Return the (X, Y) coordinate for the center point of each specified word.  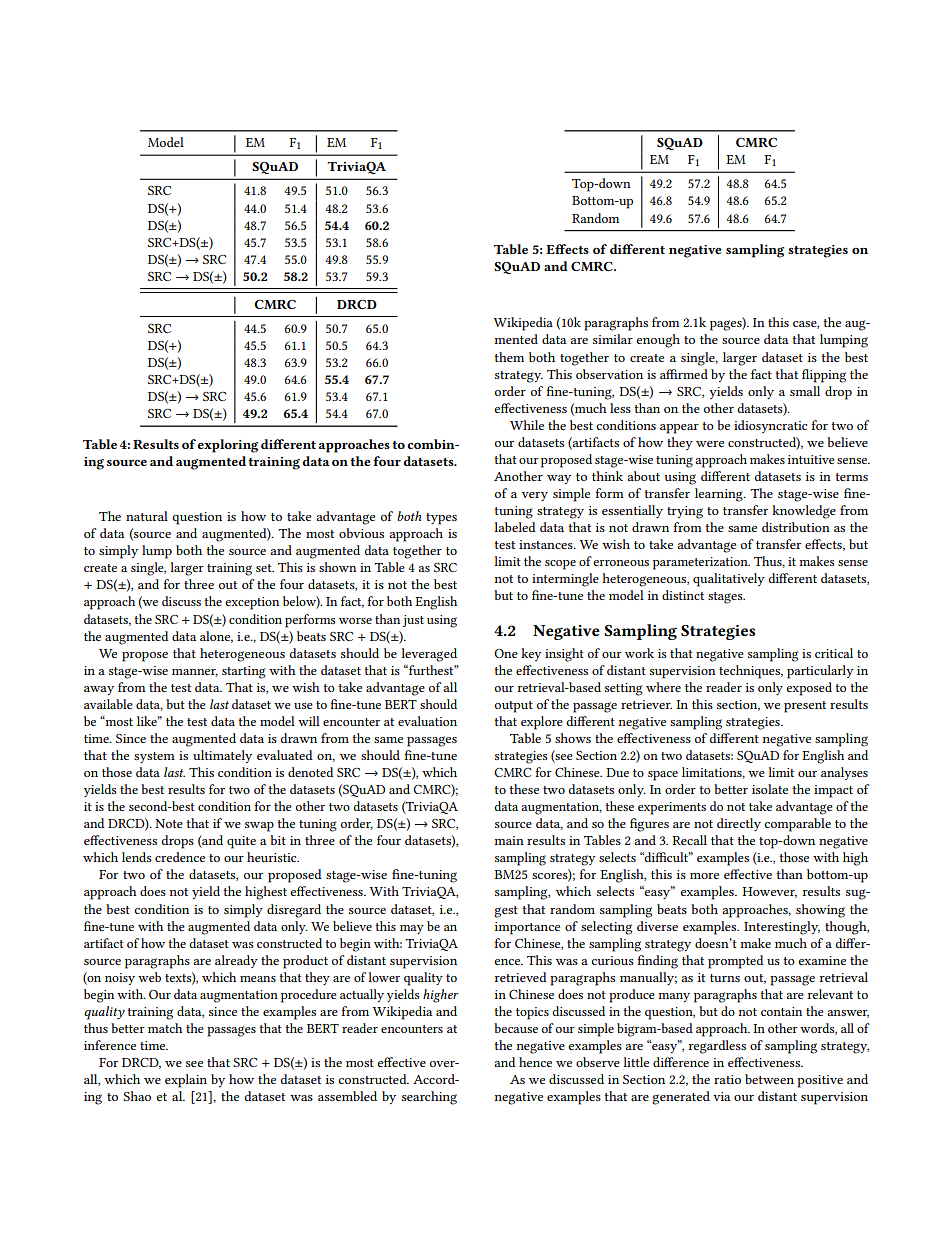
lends (137, 857)
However (769, 892)
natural (147, 516)
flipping (824, 376)
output (514, 707)
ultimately (222, 756)
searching (429, 1098)
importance (527, 928)
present (805, 707)
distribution (796, 527)
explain (186, 1081)
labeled (515, 527)
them (509, 357)
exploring (227, 446)
